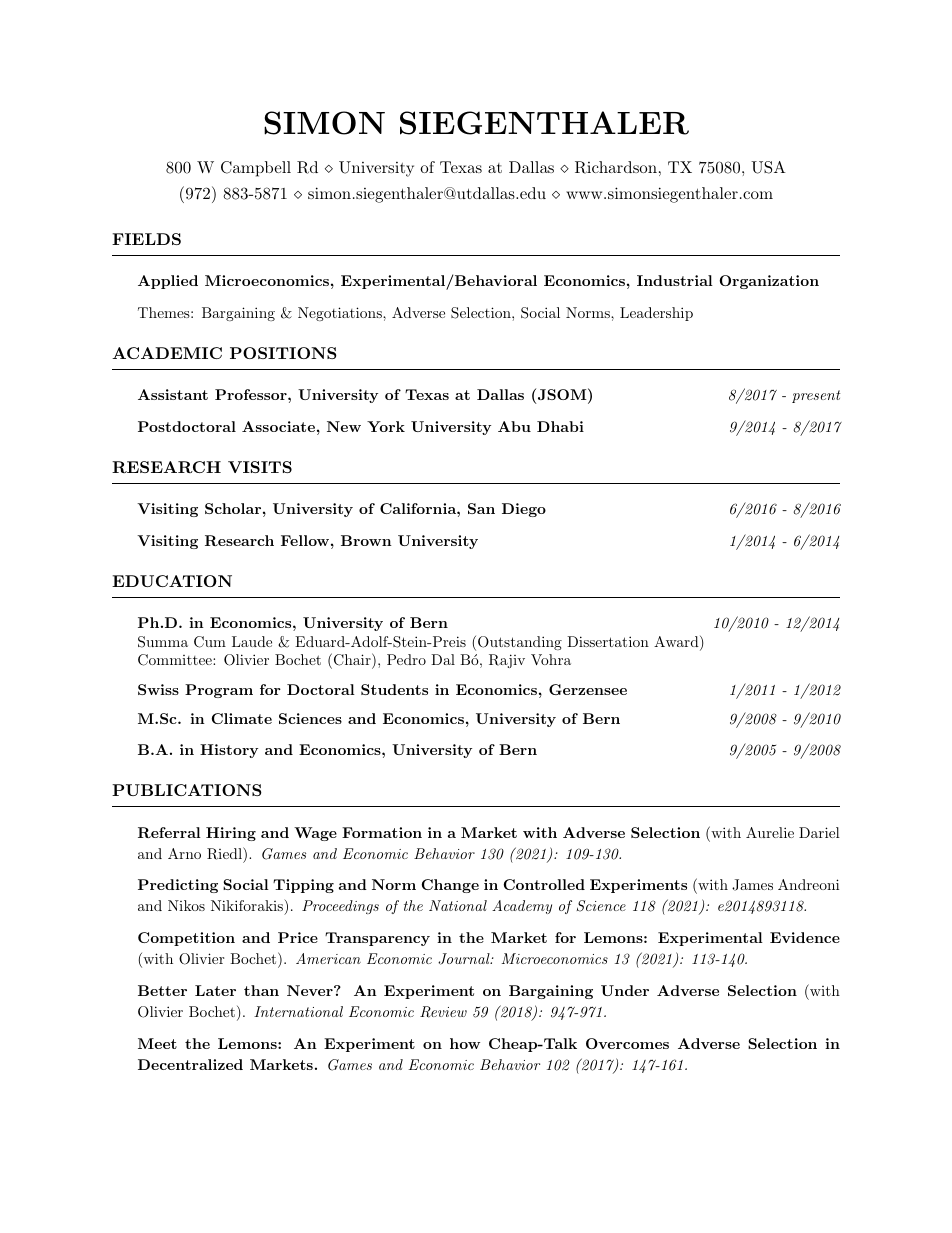  Describe the element at coordinates (256, 169) in the screenshot. I see `Campbell` at that location.
